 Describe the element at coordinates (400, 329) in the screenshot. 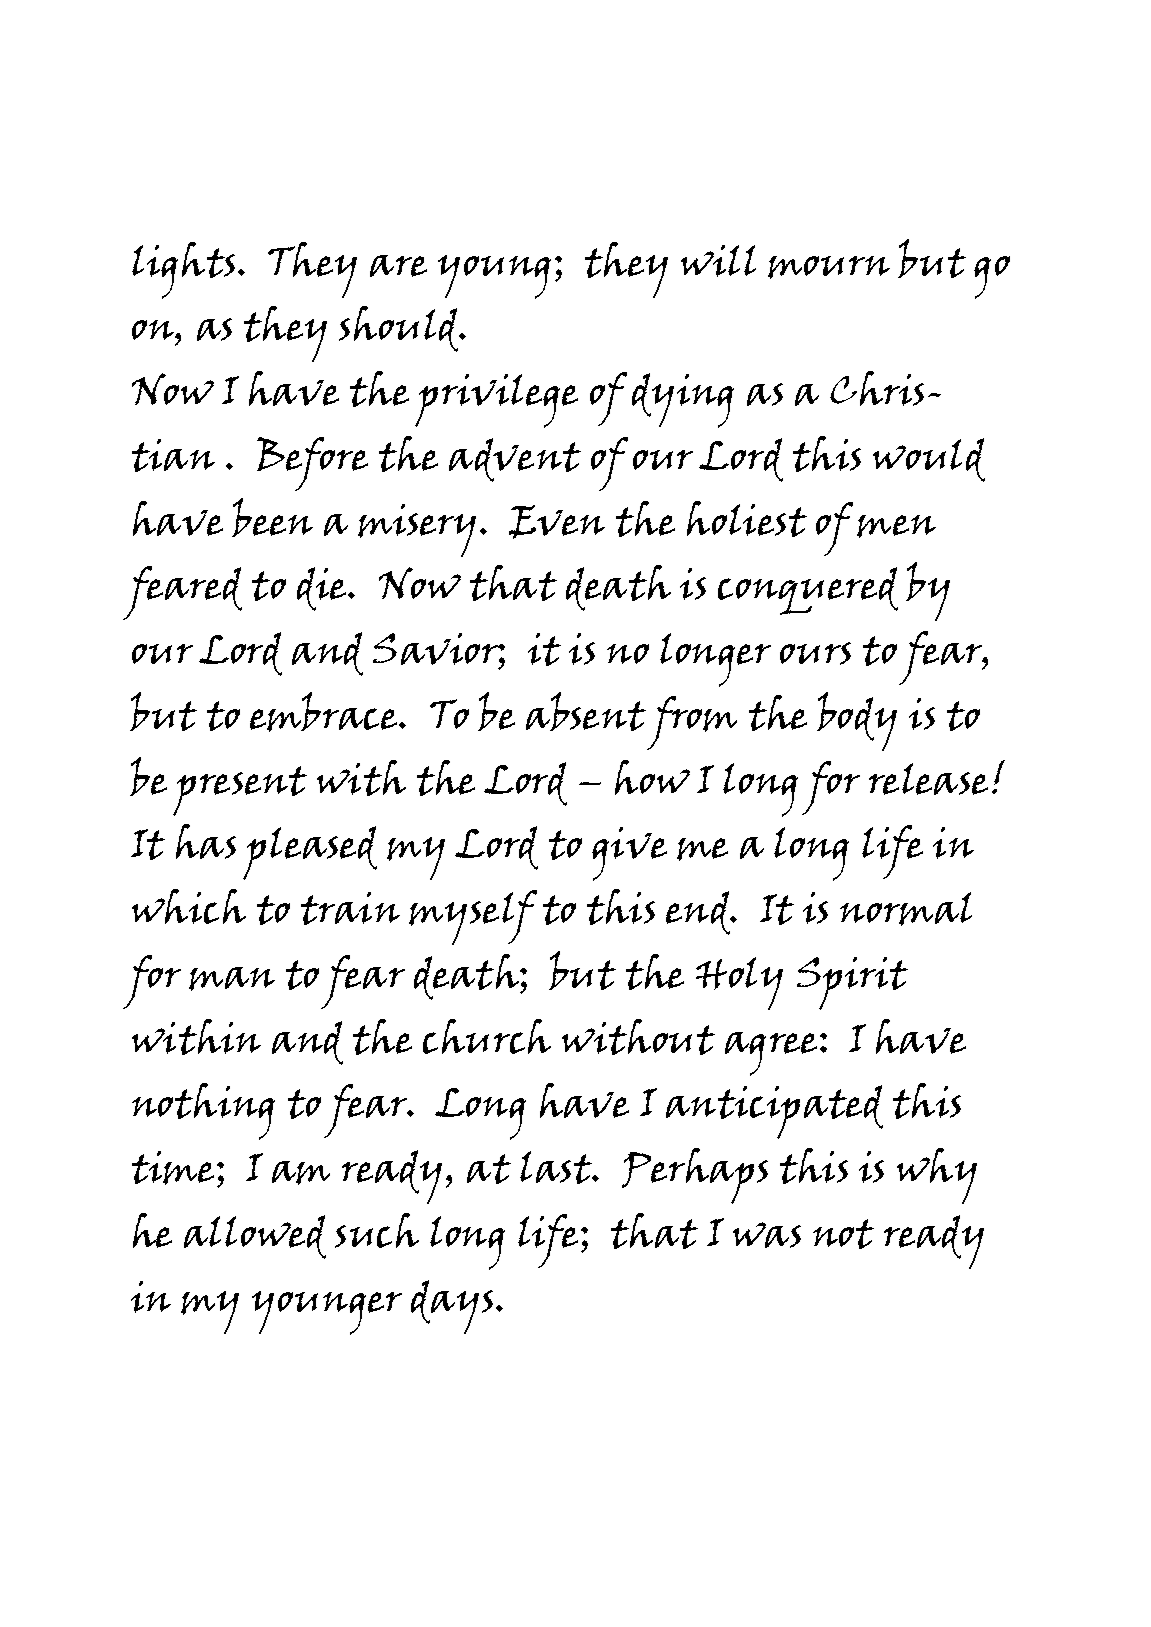

I see `should` at that location.
